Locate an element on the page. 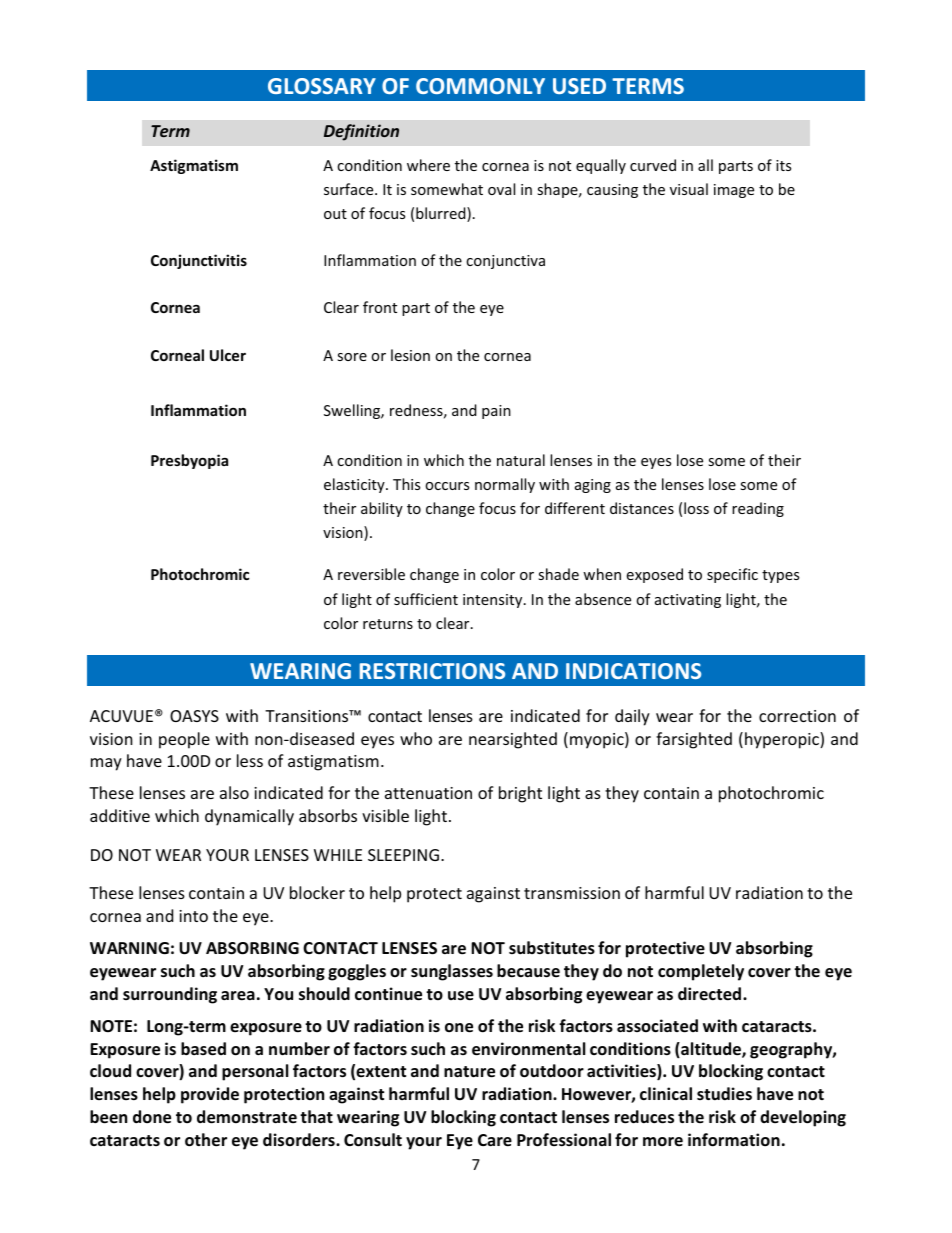  attenuation is located at coordinates (428, 793).
